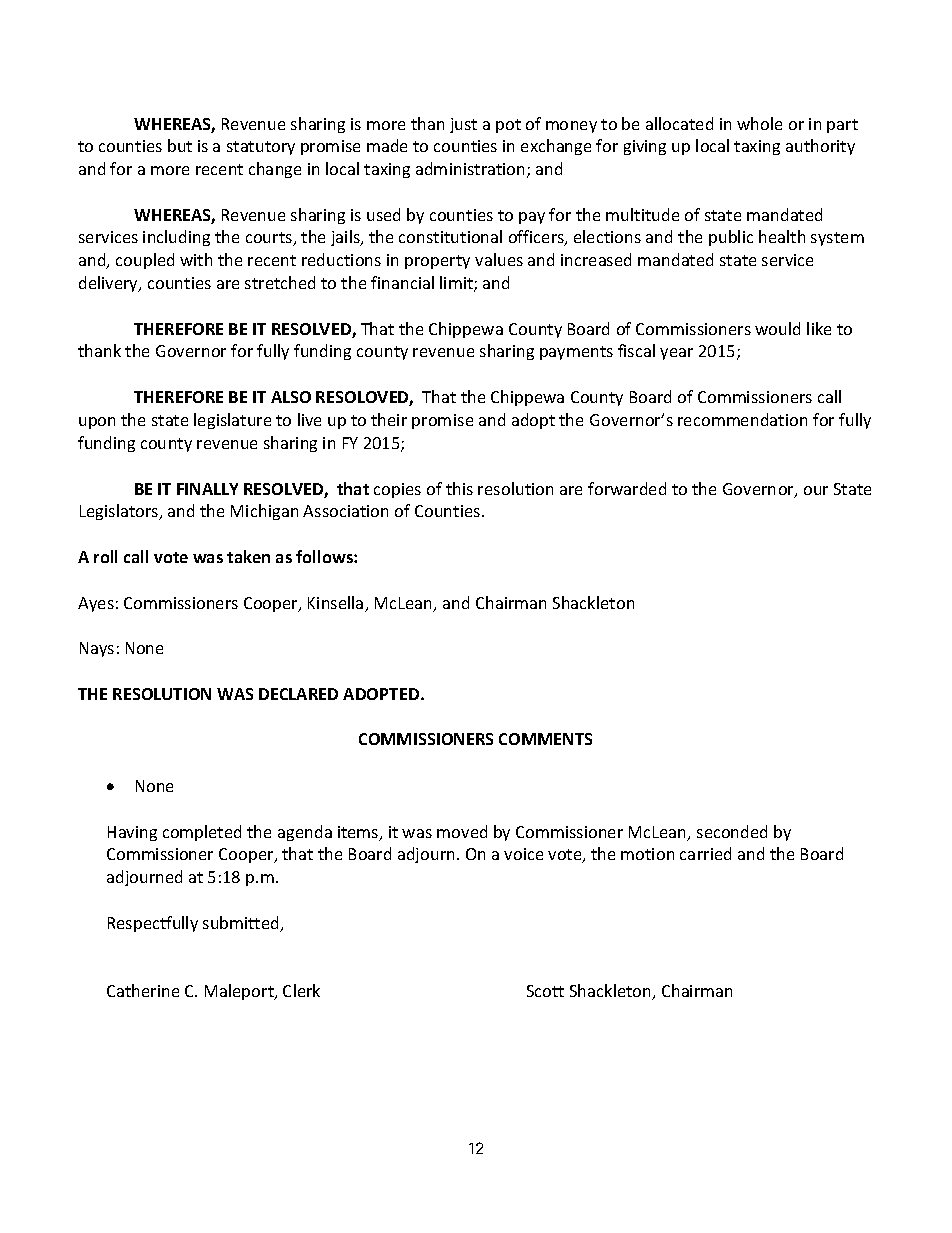  What do you see at coordinates (576, 353) in the screenshot?
I see `payments` at bounding box center [576, 353].
